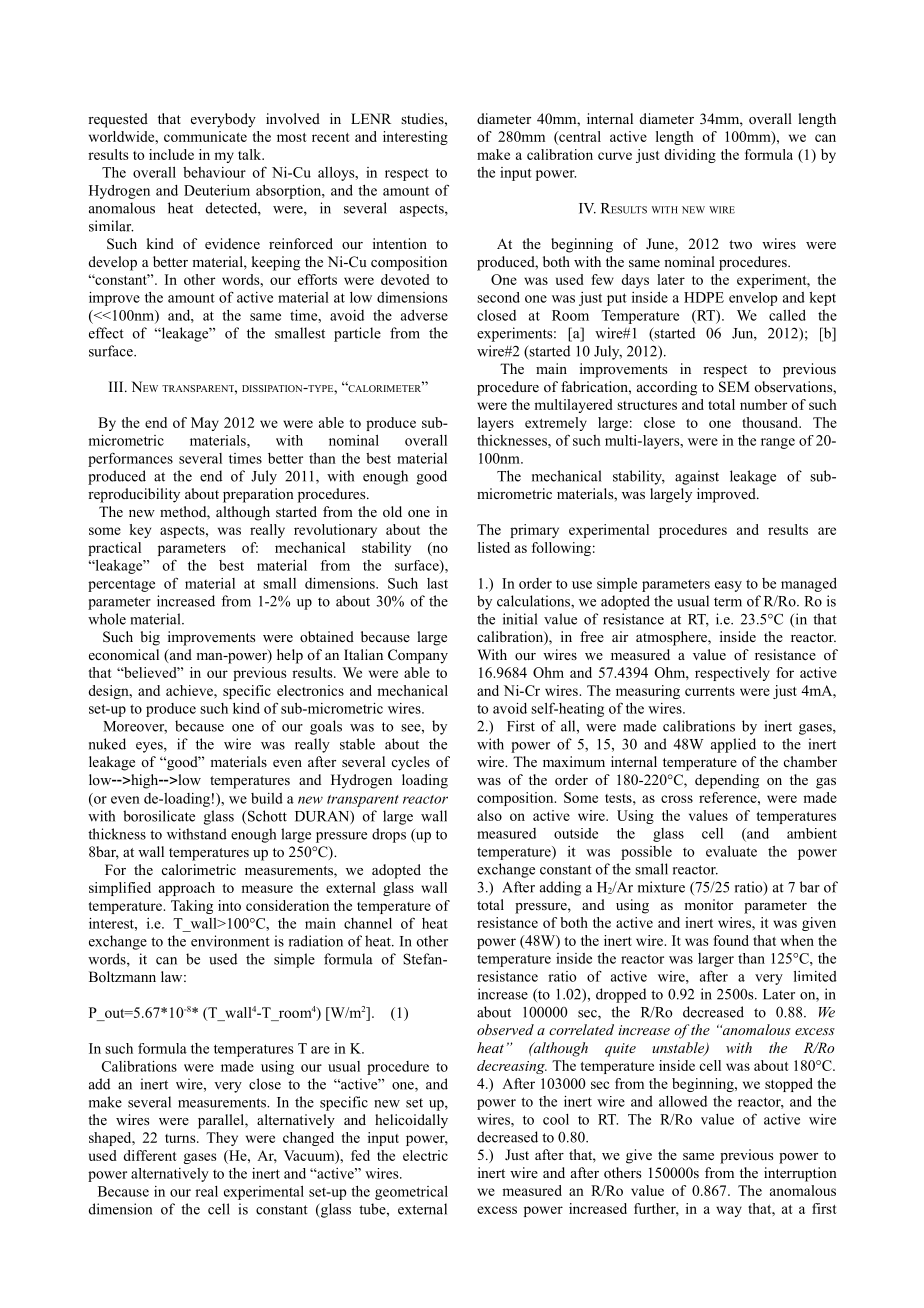 The width and height of the document is (924, 1308). What do you see at coordinates (159, 816) in the document?
I see `borosilicate` at bounding box center [159, 816].
